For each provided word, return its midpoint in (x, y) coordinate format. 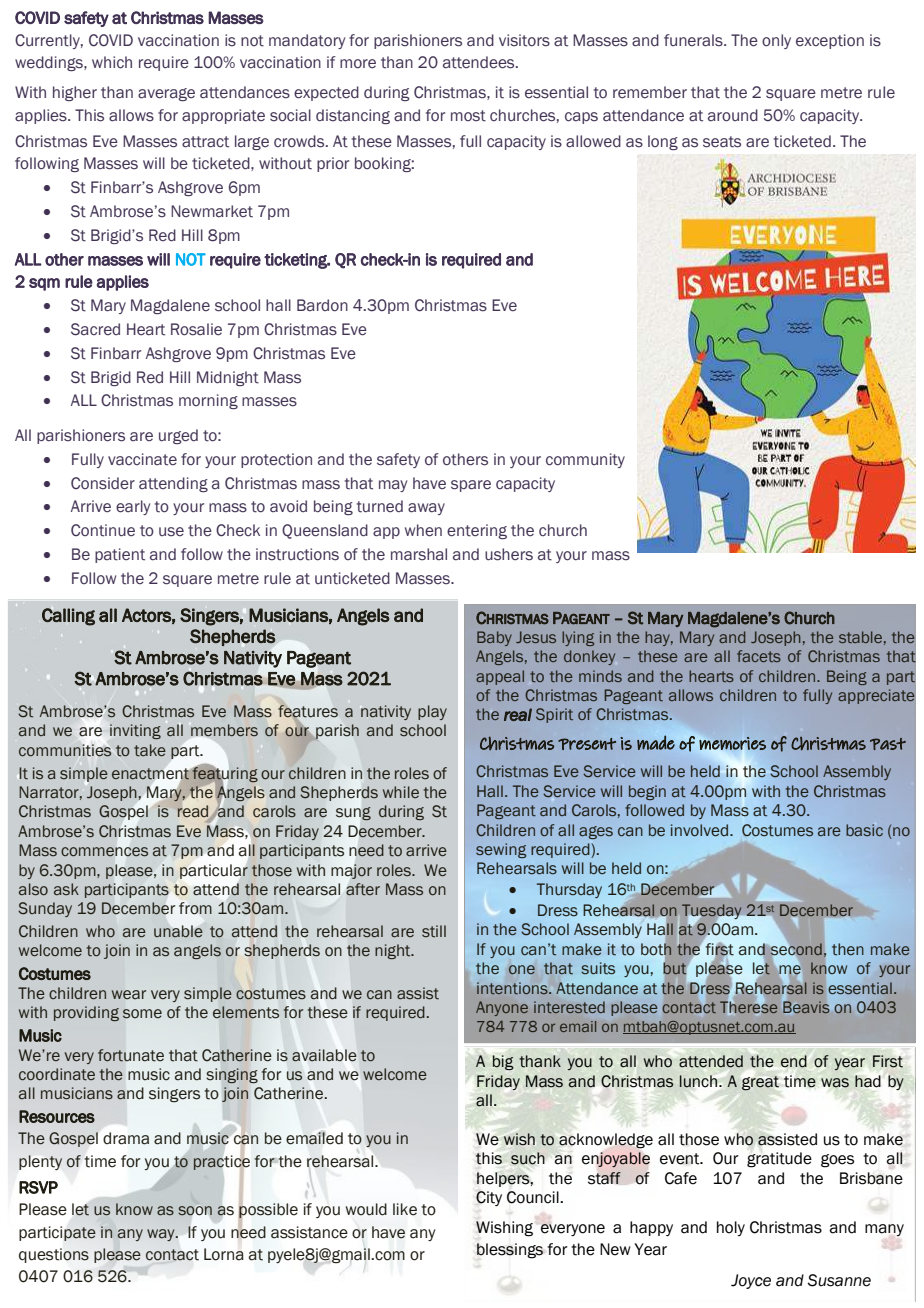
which (112, 62)
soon (195, 1211)
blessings (510, 1251)
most (468, 116)
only (776, 41)
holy (731, 1228)
